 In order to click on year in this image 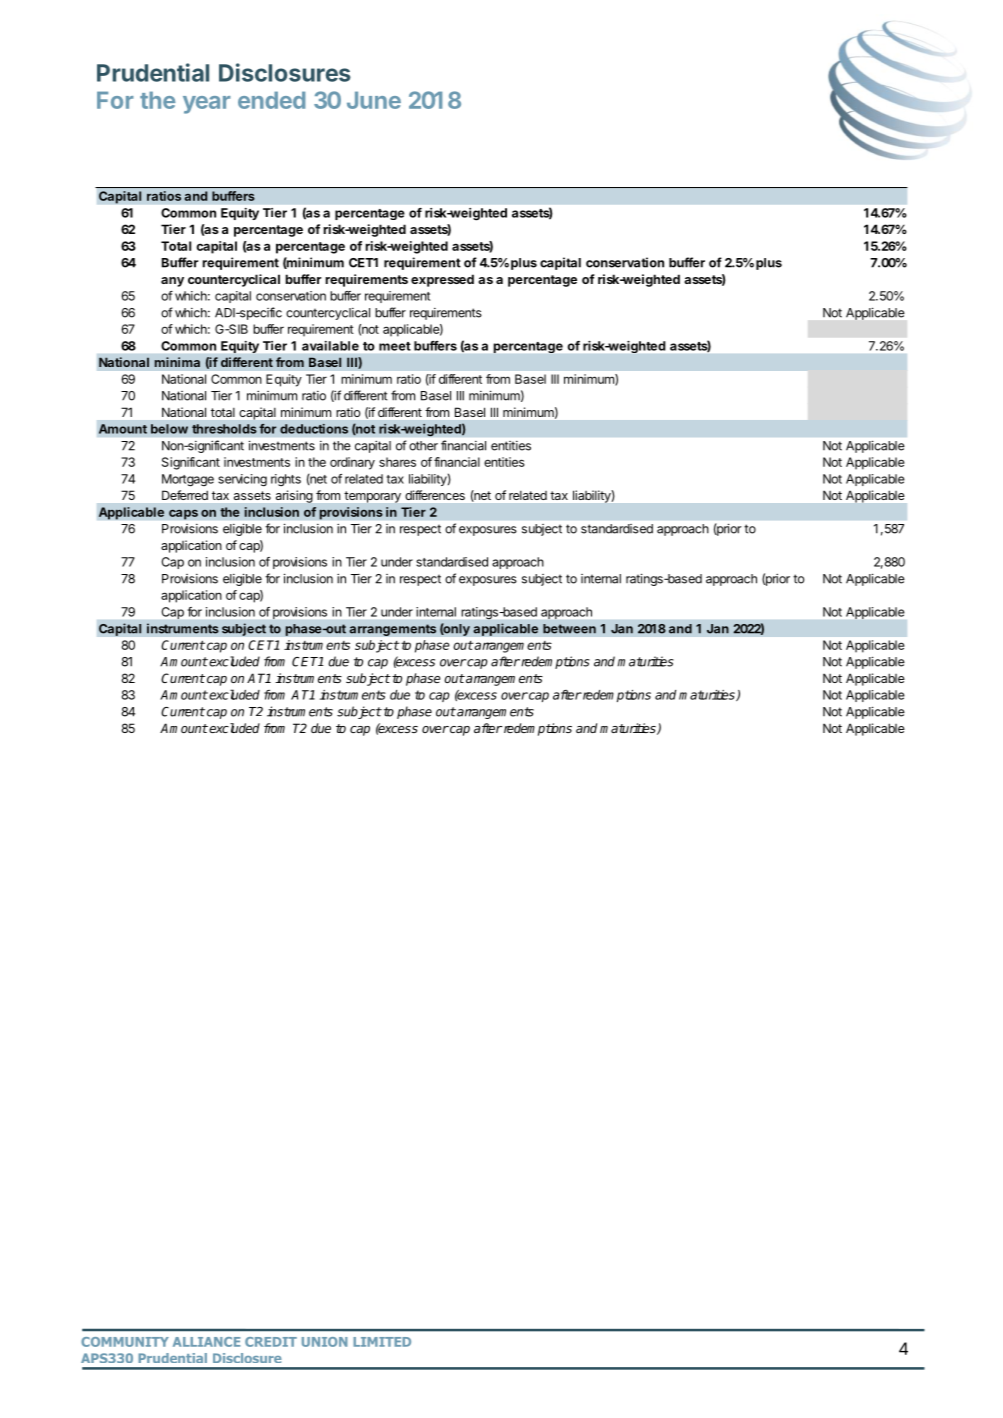, I will do `click(207, 105)`.
